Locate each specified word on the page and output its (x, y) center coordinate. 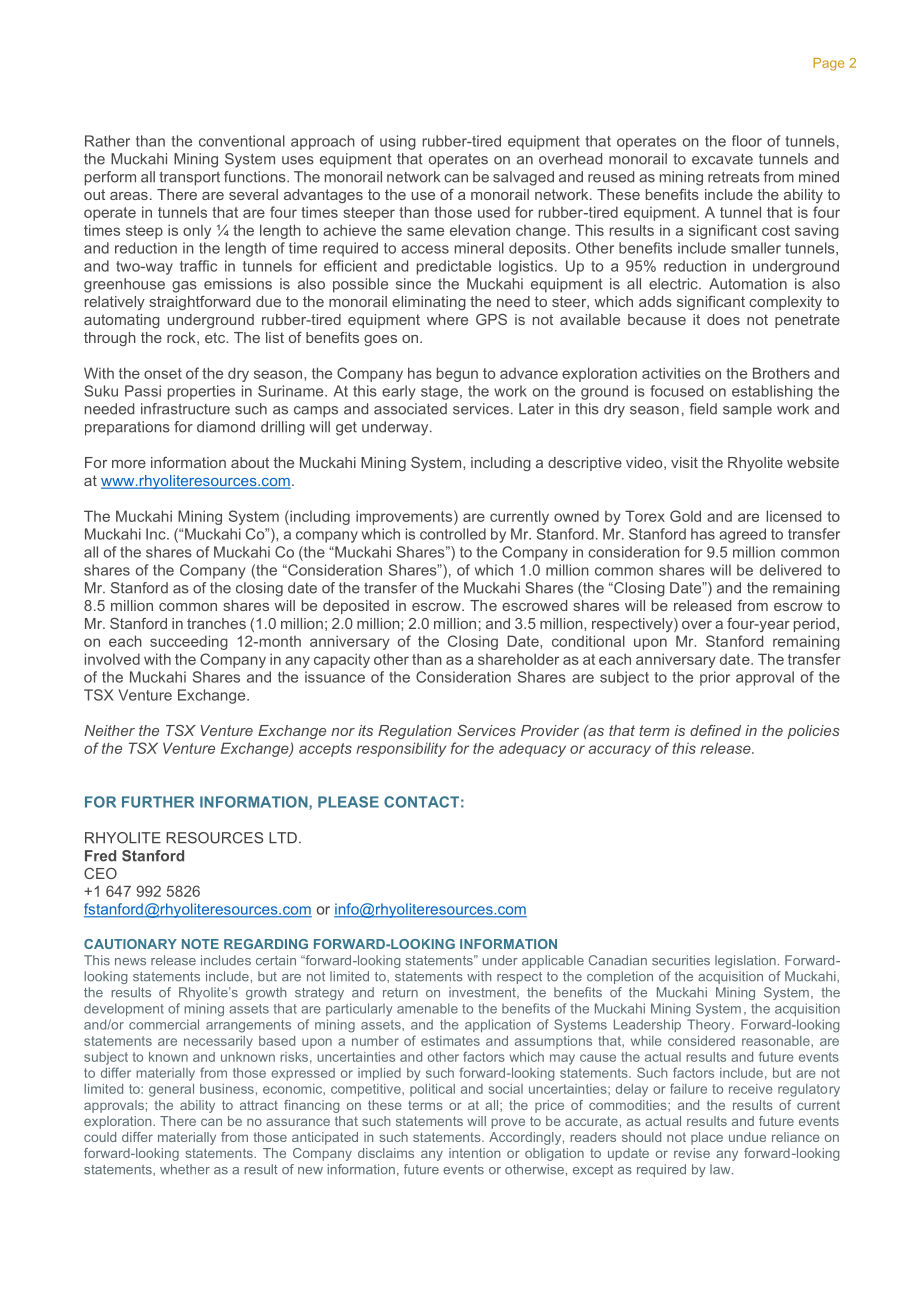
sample (747, 410)
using (398, 142)
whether (185, 1169)
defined (715, 730)
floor (747, 141)
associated (410, 409)
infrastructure (185, 409)
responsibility (401, 749)
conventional (242, 141)
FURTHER (158, 802)
